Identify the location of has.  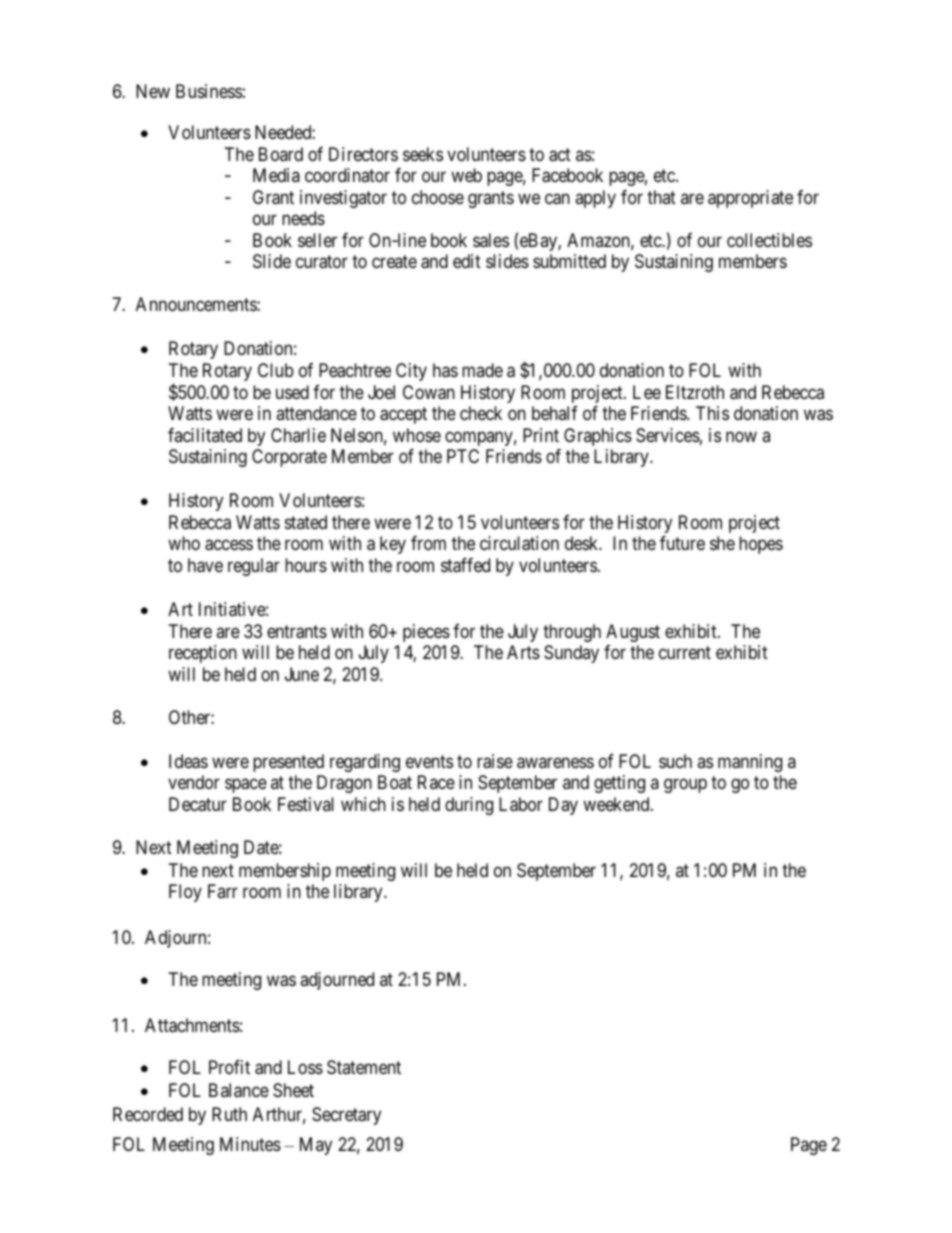
(445, 370).
